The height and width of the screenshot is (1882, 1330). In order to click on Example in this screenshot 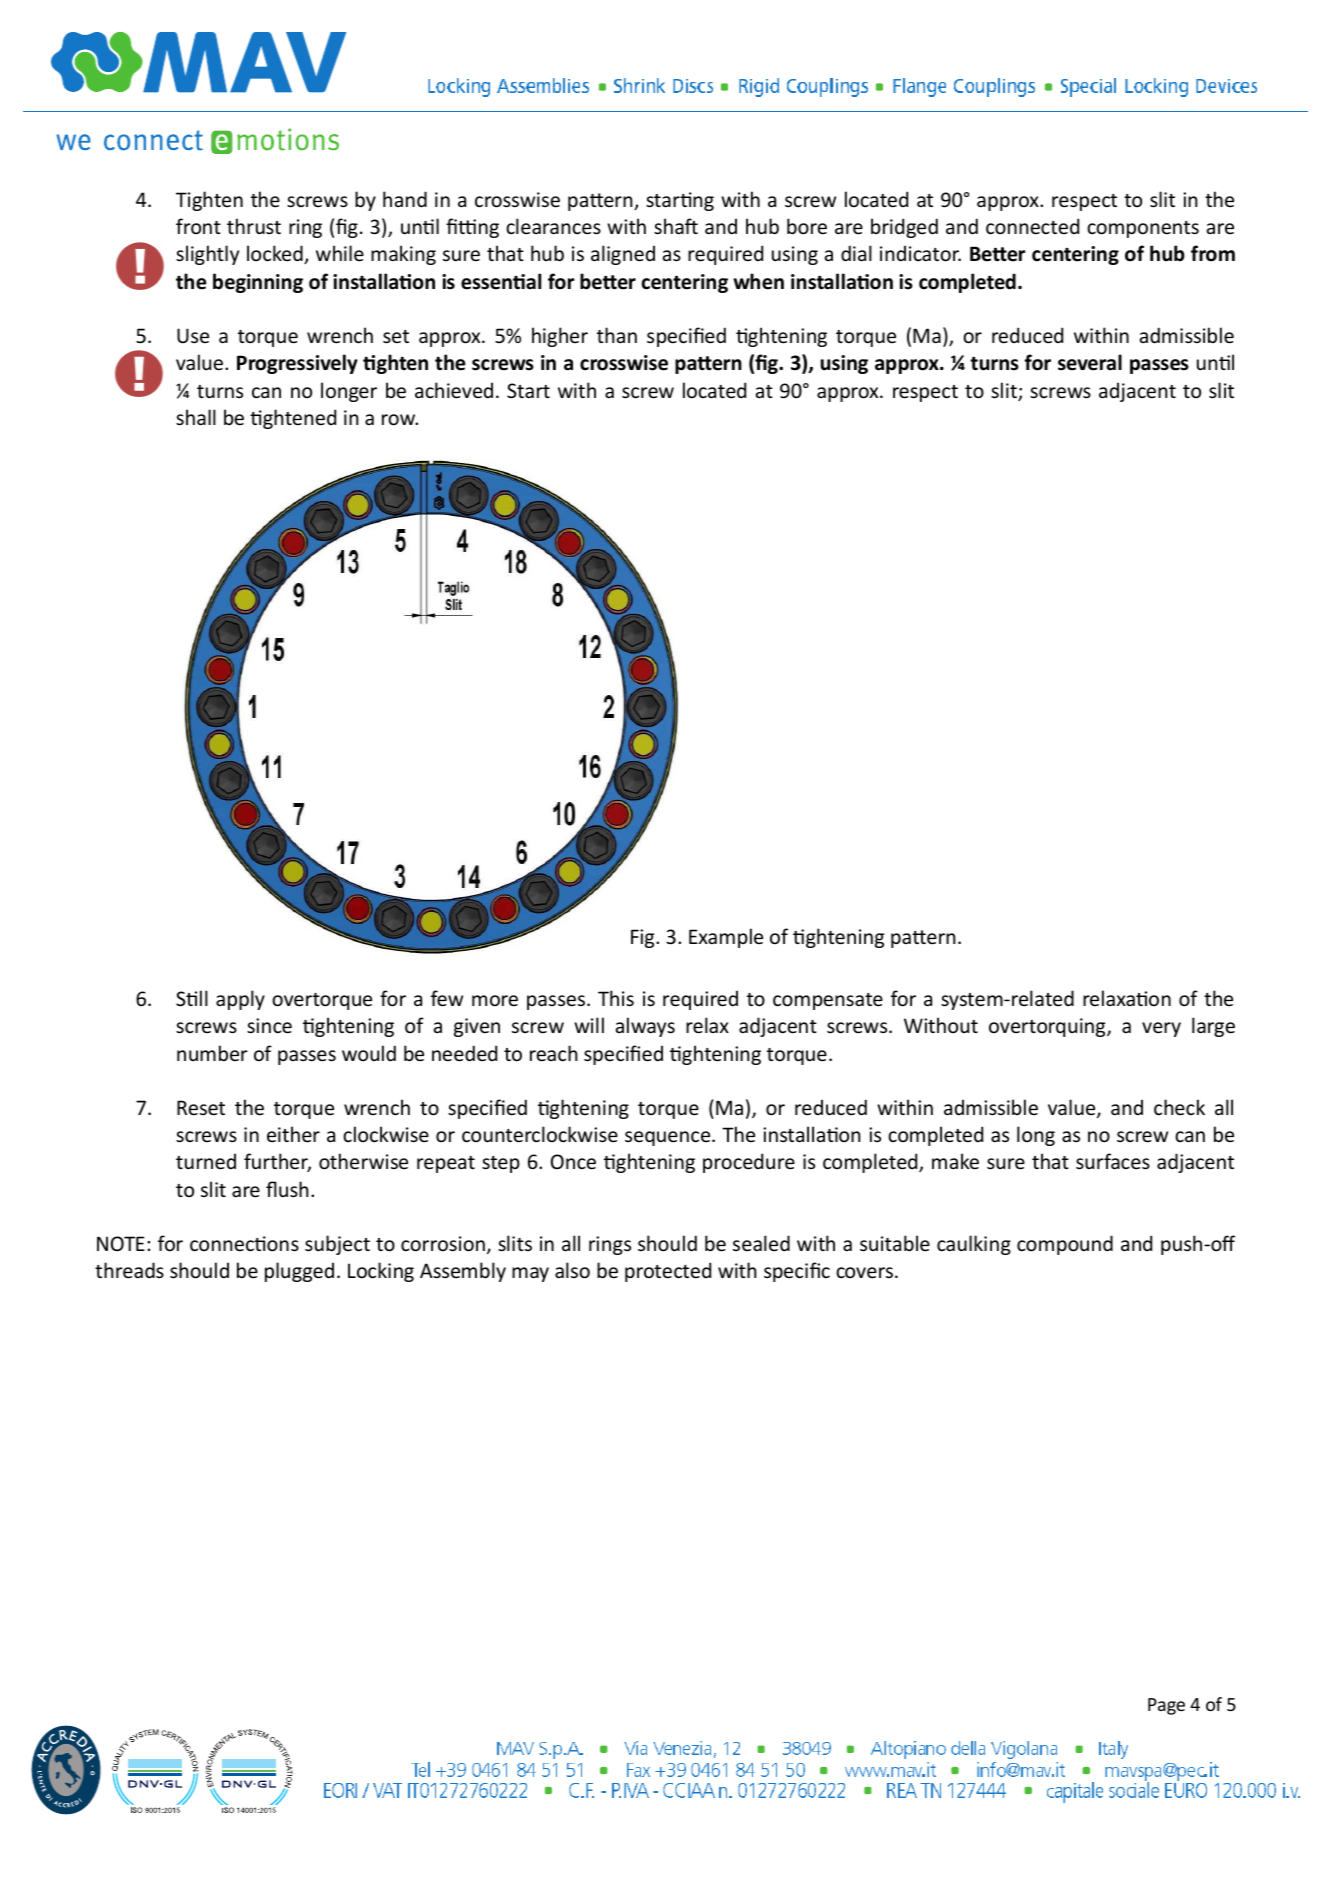, I will do `click(726, 938)`.
